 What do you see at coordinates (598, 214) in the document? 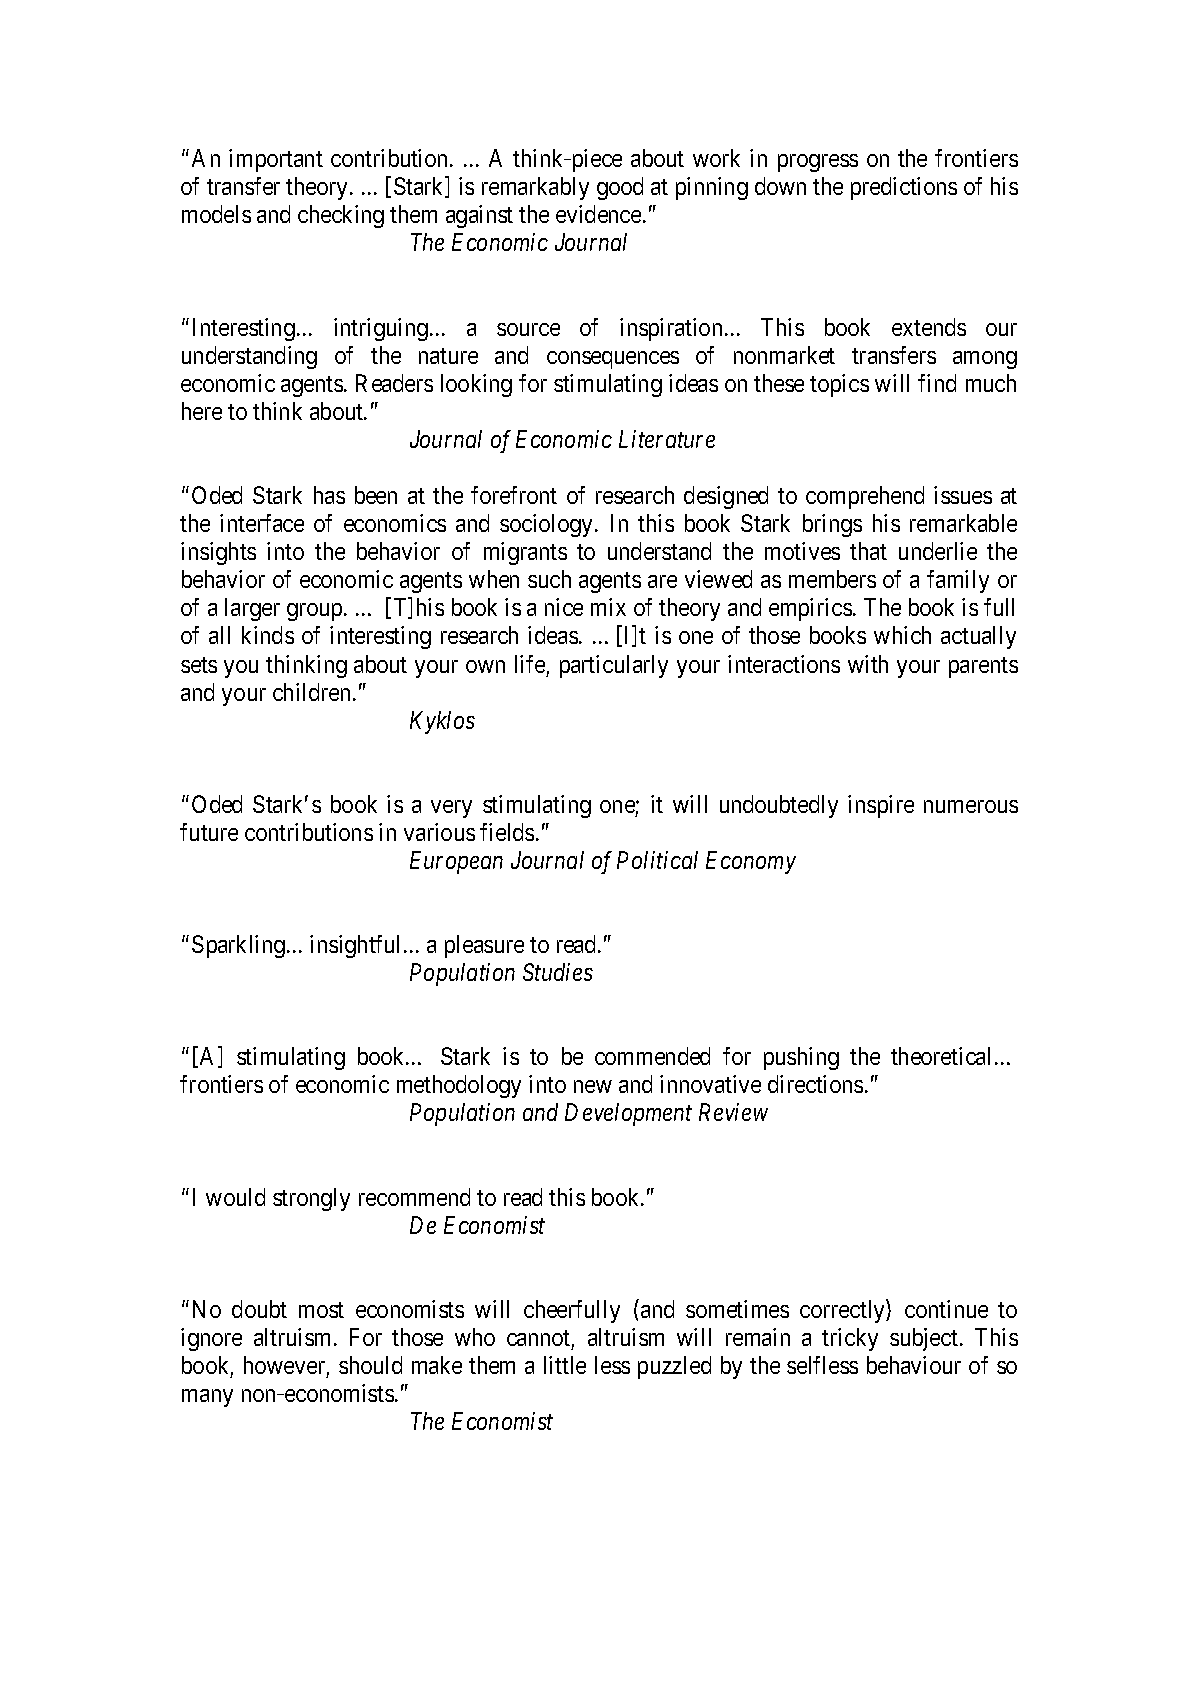
I see `evidence` at bounding box center [598, 214].
